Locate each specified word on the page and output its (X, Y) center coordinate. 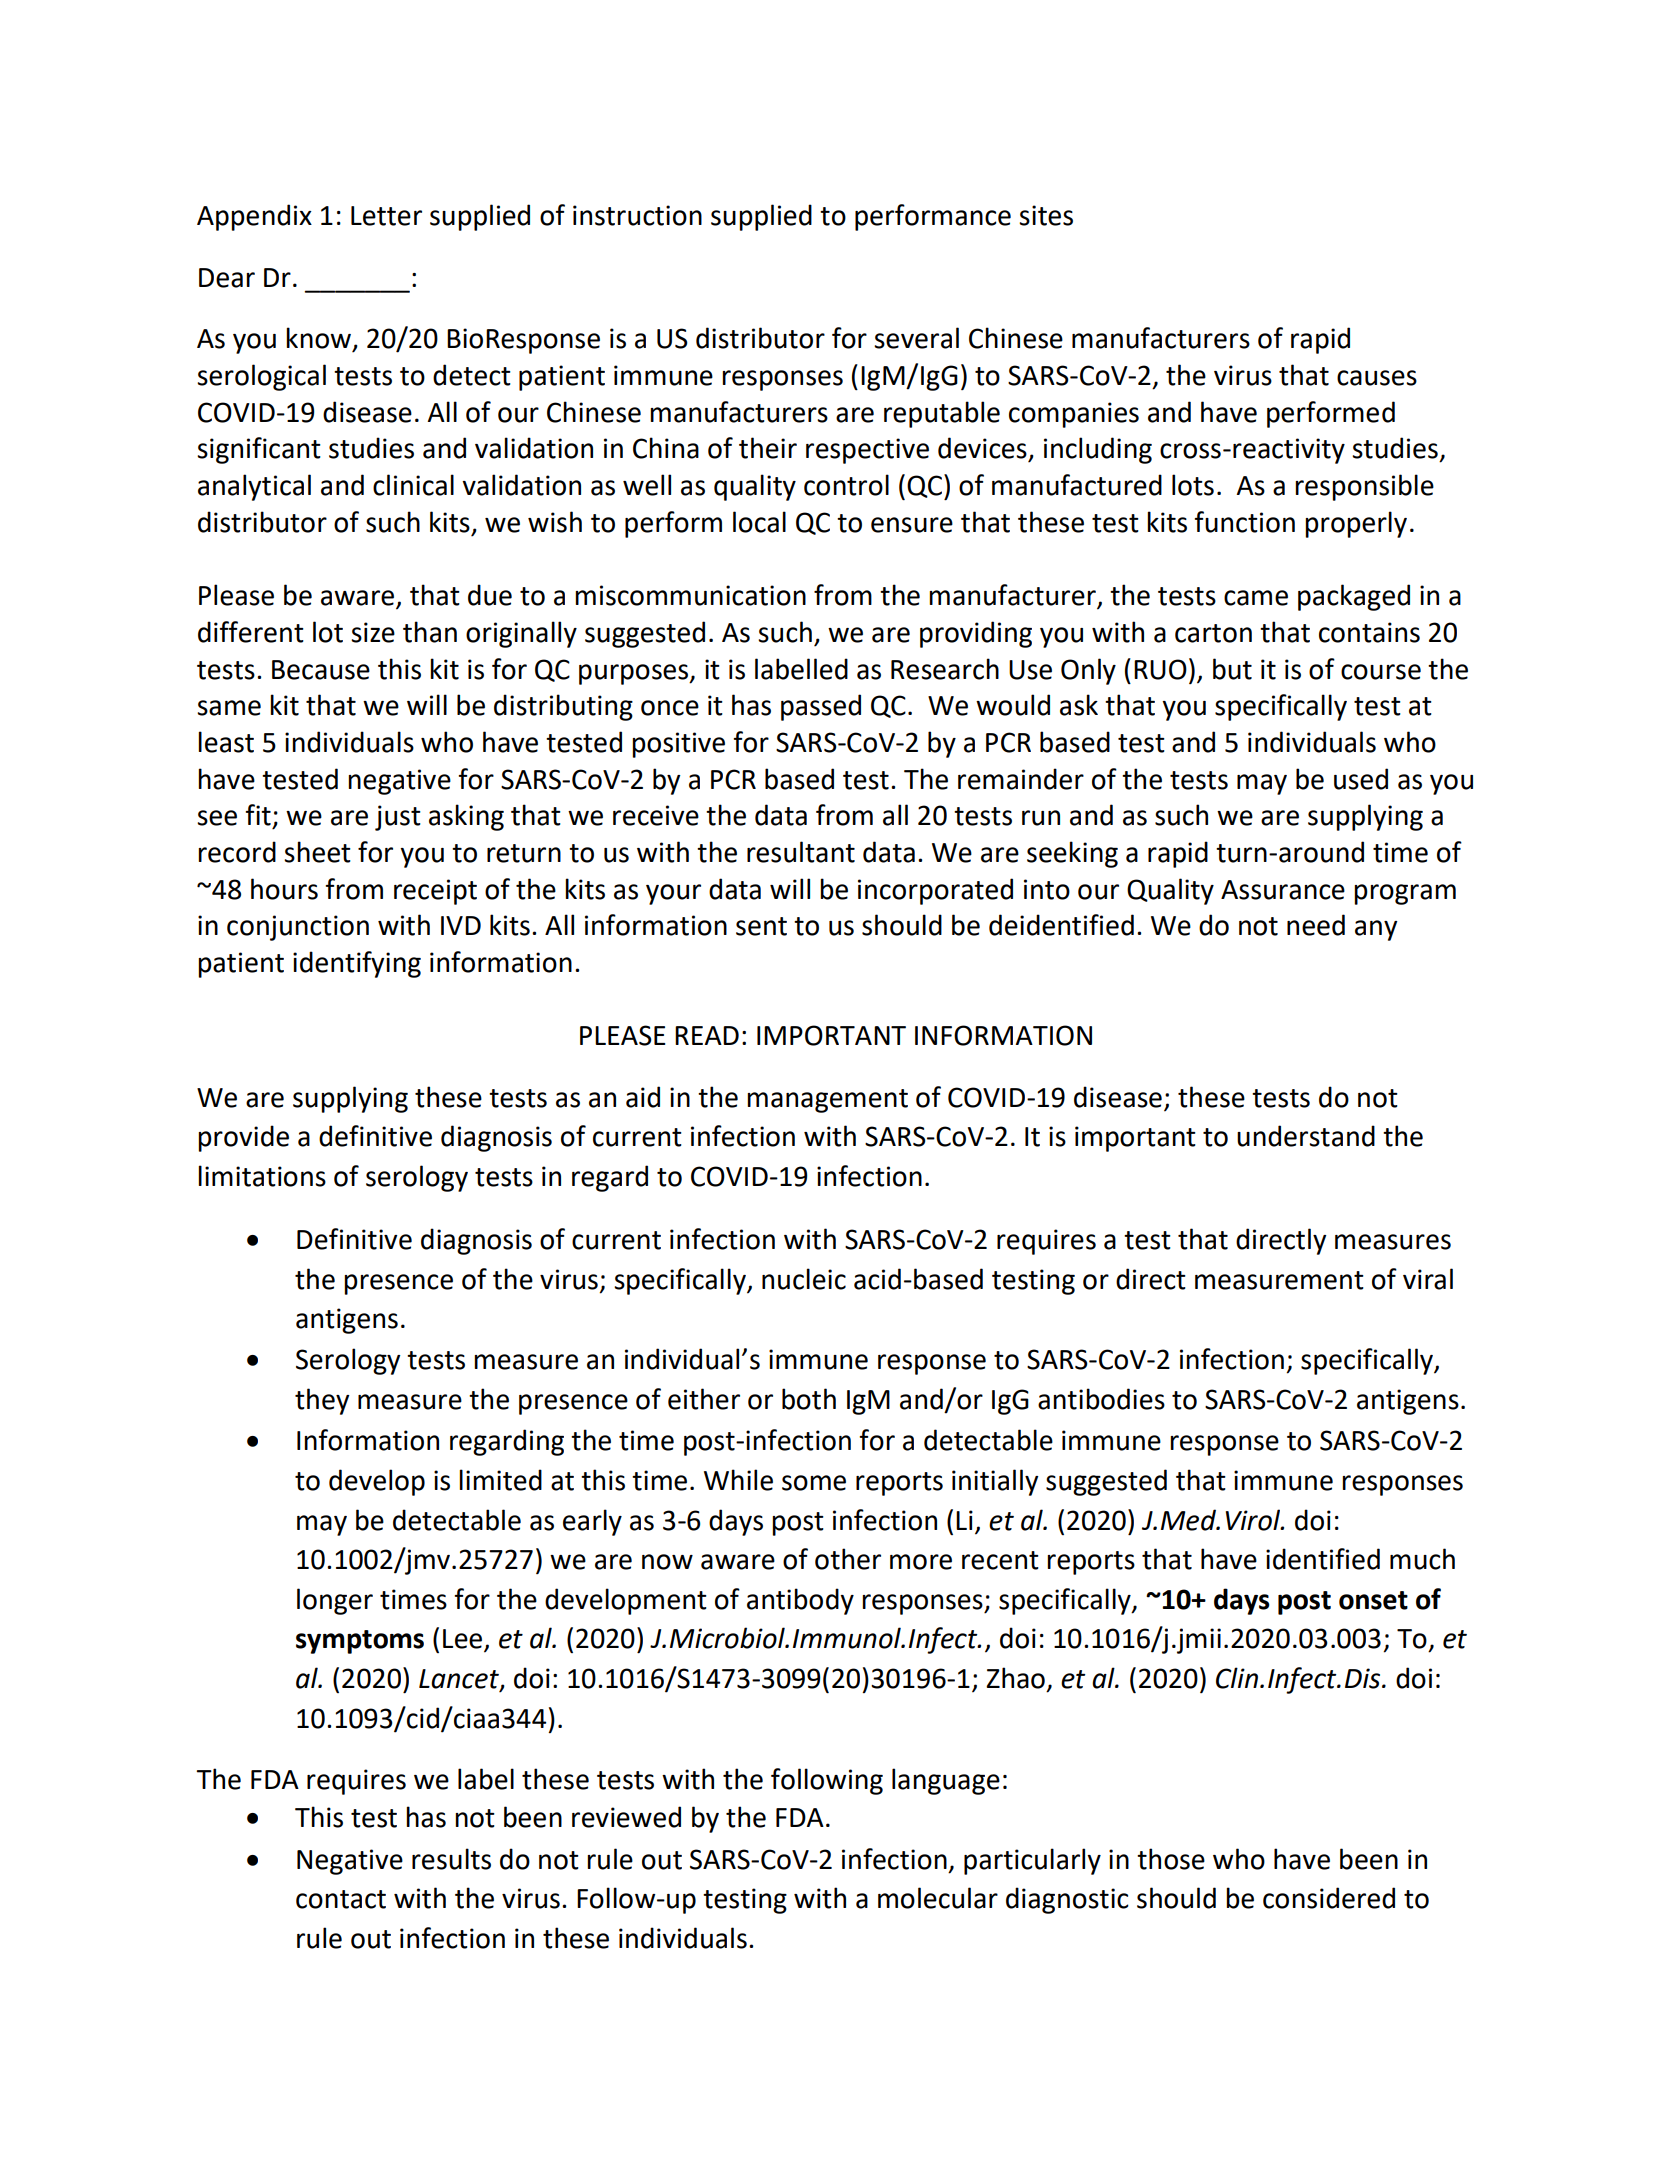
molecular (938, 1898)
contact (341, 1899)
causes (1377, 378)
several (916, 338)
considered (1329, 1898)
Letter (386, 216)
